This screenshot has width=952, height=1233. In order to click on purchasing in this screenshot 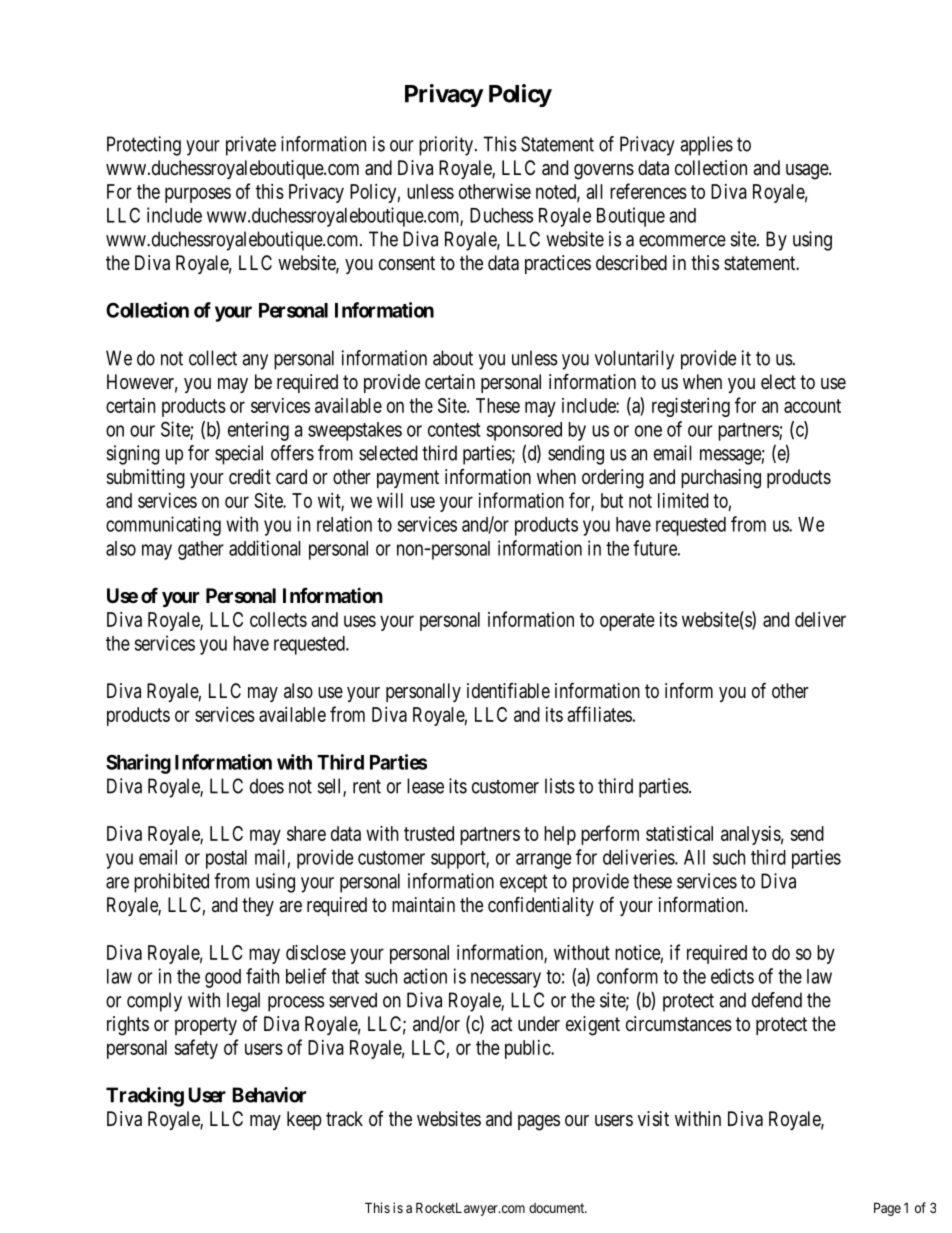, I will do `click(721, 479)`.
